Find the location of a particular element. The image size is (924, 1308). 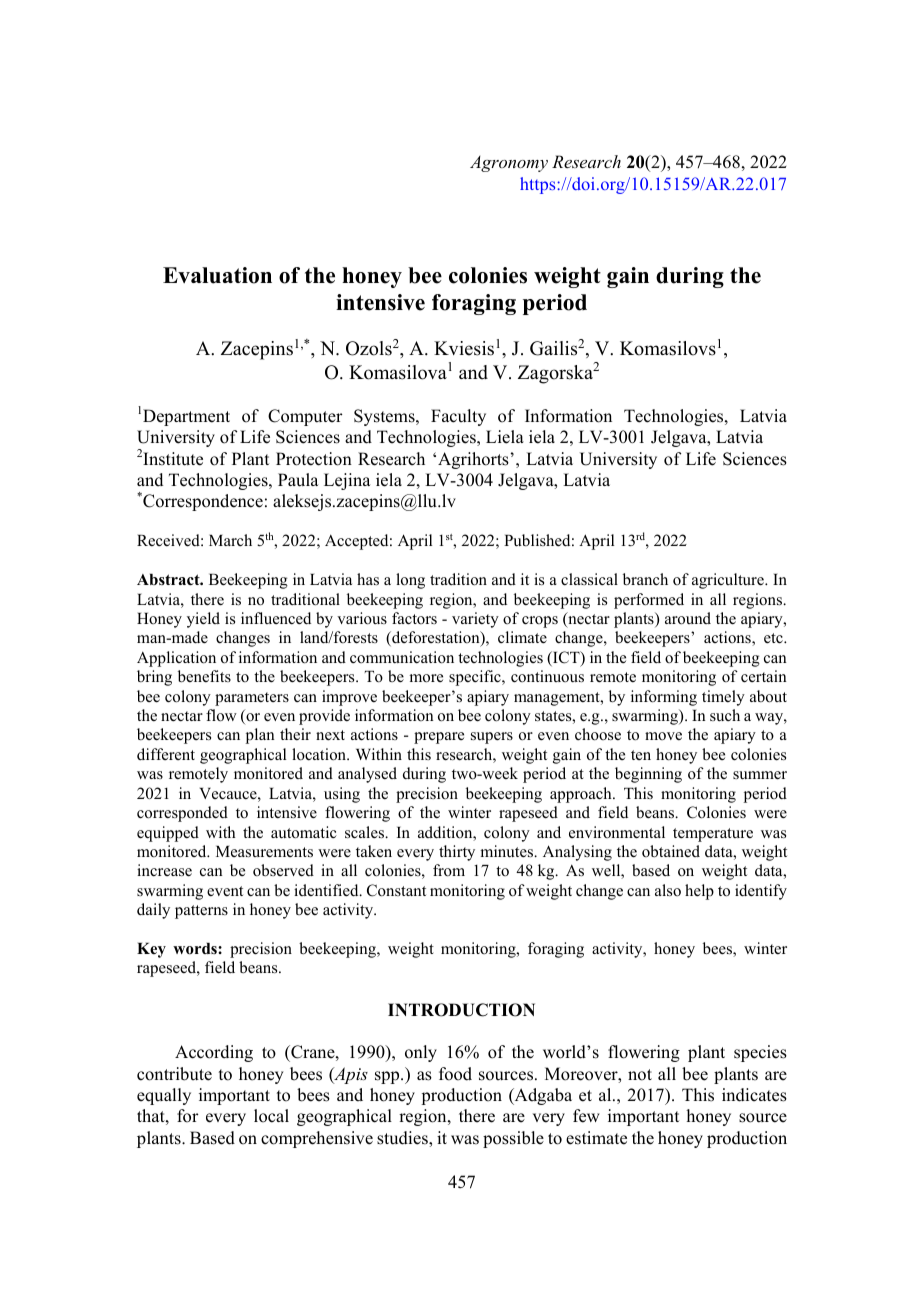

thirty is located at coordinates (457, 853).
